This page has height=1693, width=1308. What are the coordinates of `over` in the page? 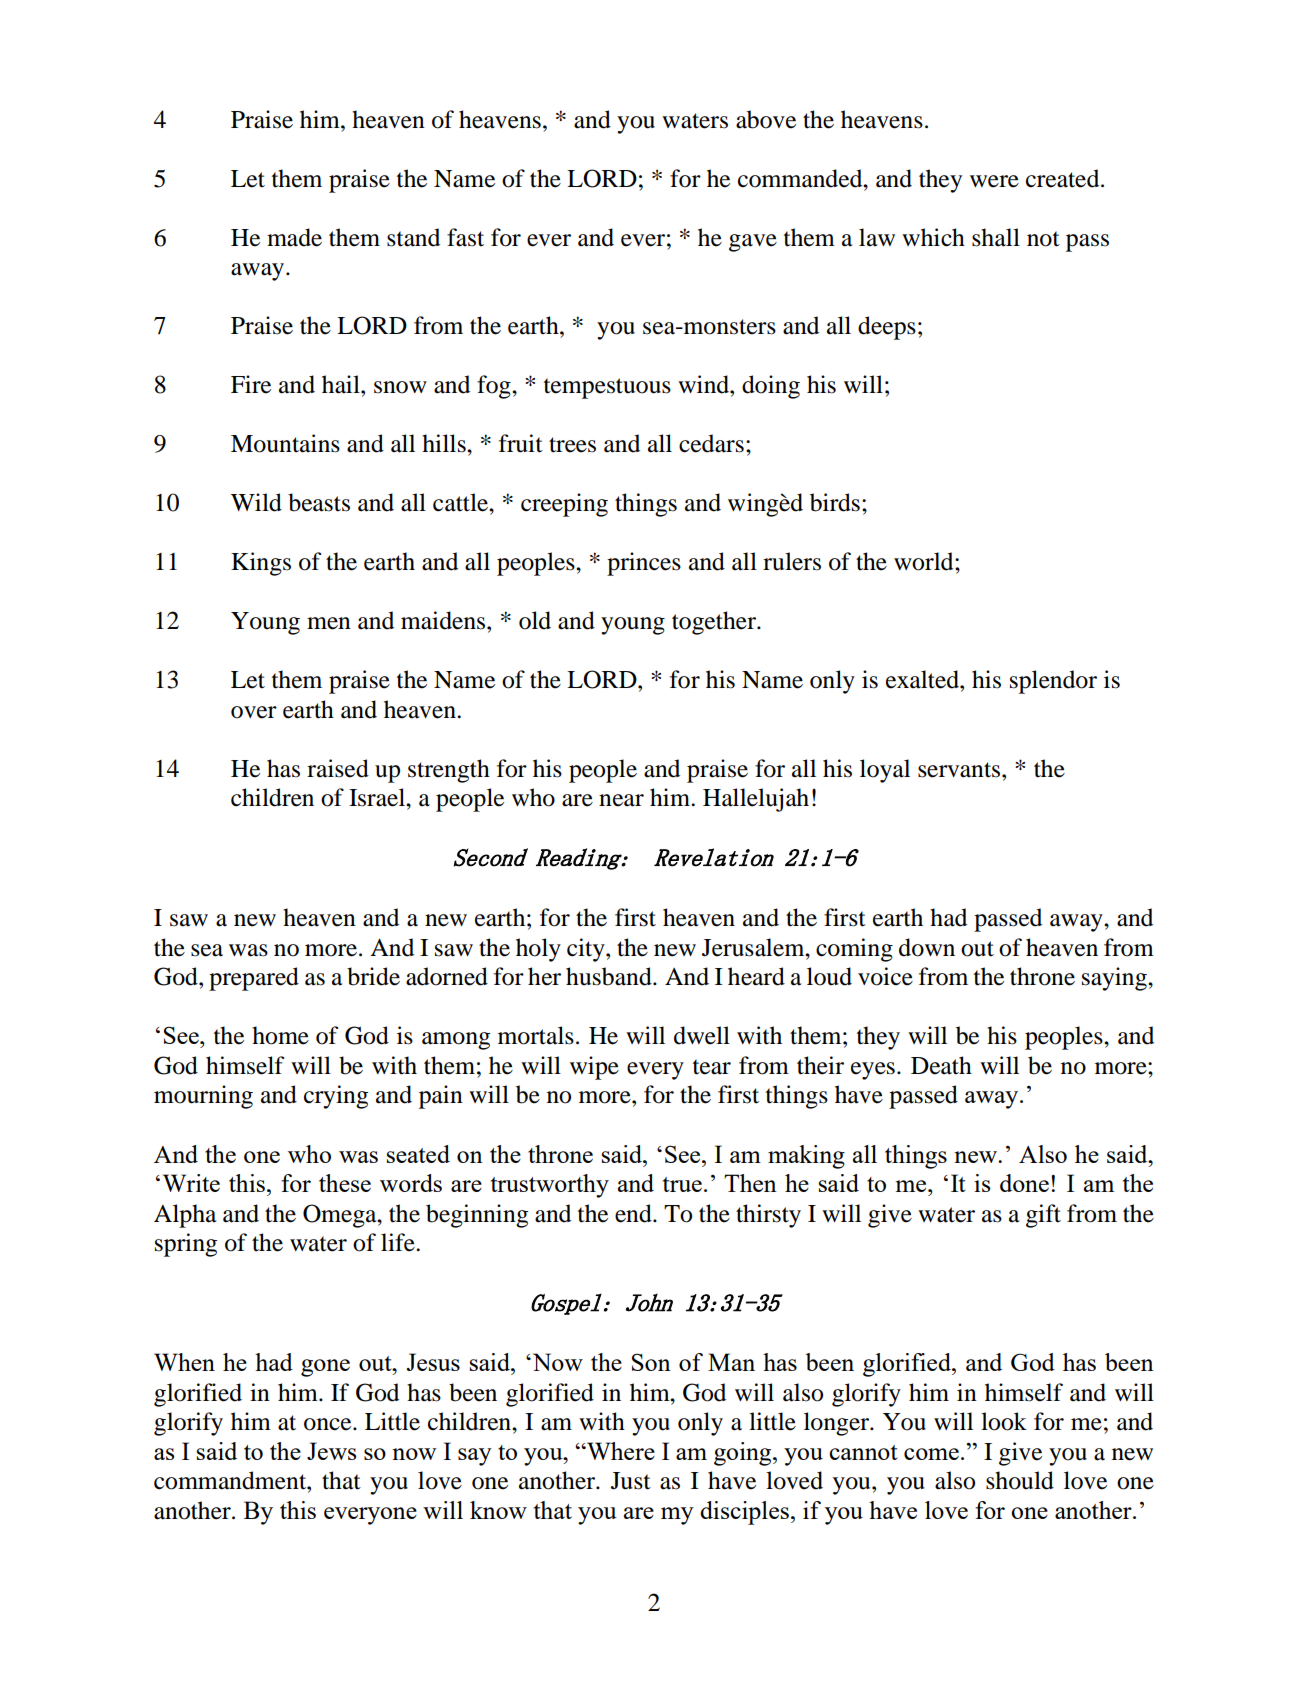 It's located at (254, 712).
